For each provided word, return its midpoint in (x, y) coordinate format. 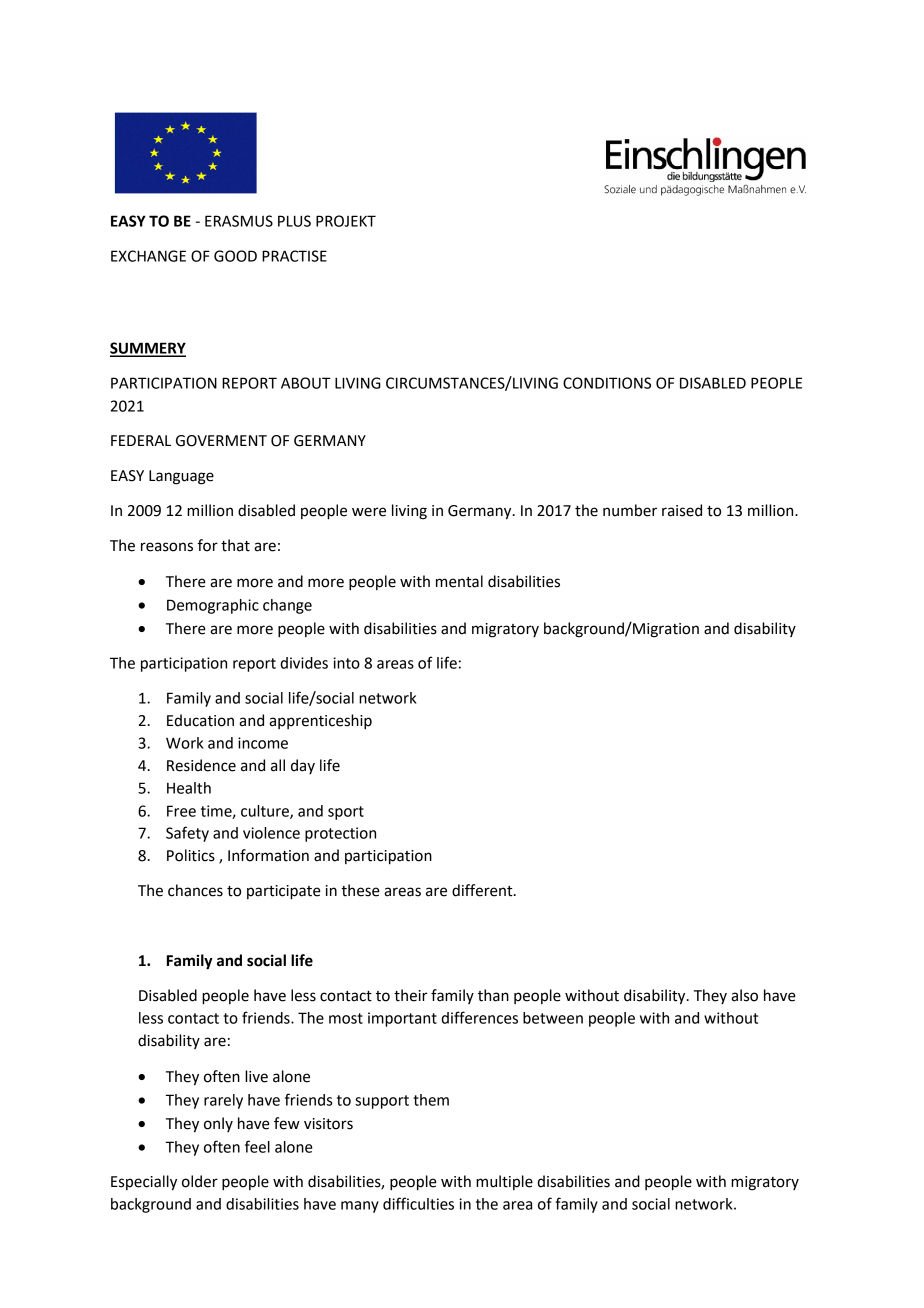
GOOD (235, 256)
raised (682, 510)
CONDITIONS (607, 383)
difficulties (418, 1203)
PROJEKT (346, 221)
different (483, 890)
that (235, 545)
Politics (191, 855)
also (744, 995)
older (200, 1181)
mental (459, 581)
